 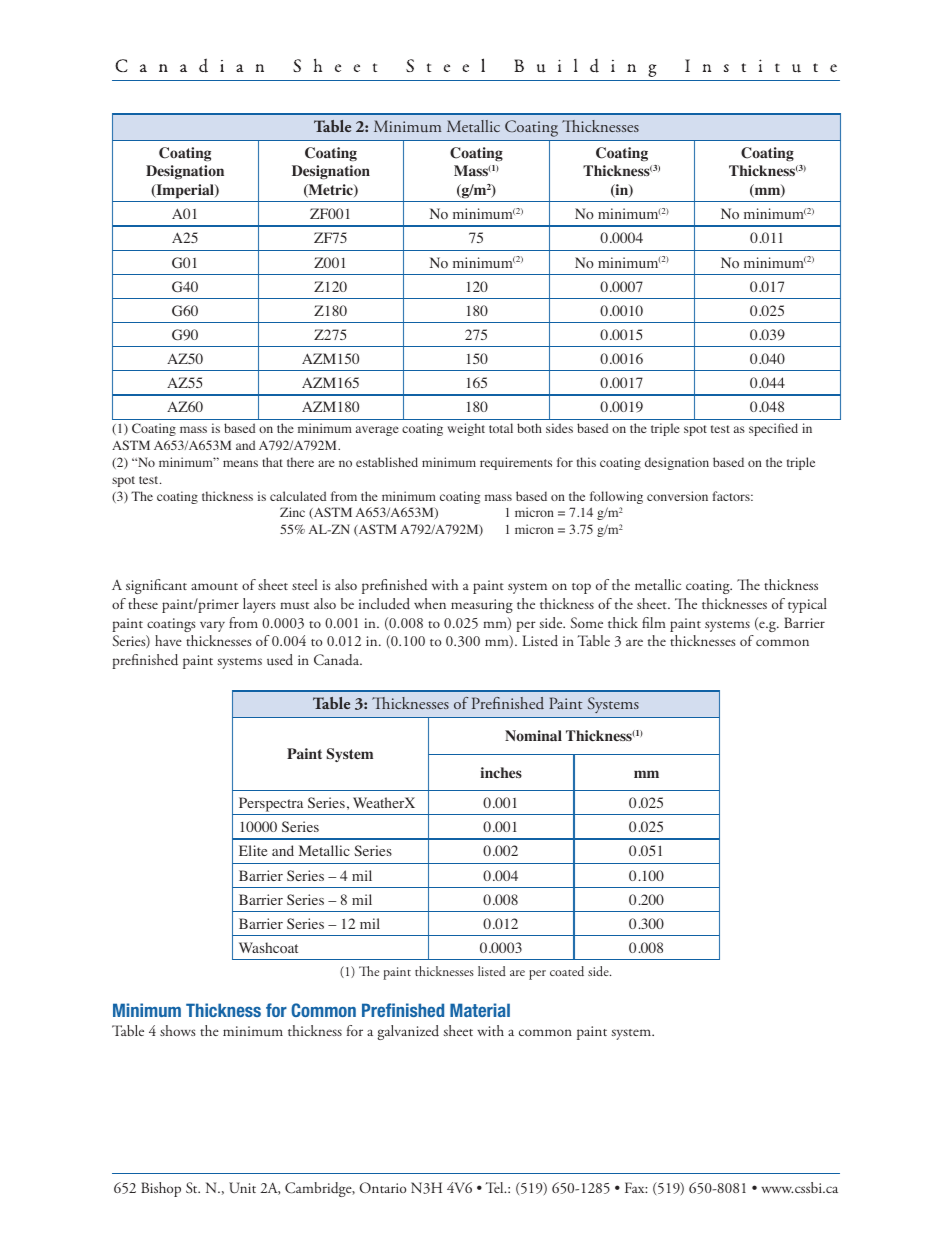 I want to click on measuring, so click(x=482, y=606).
